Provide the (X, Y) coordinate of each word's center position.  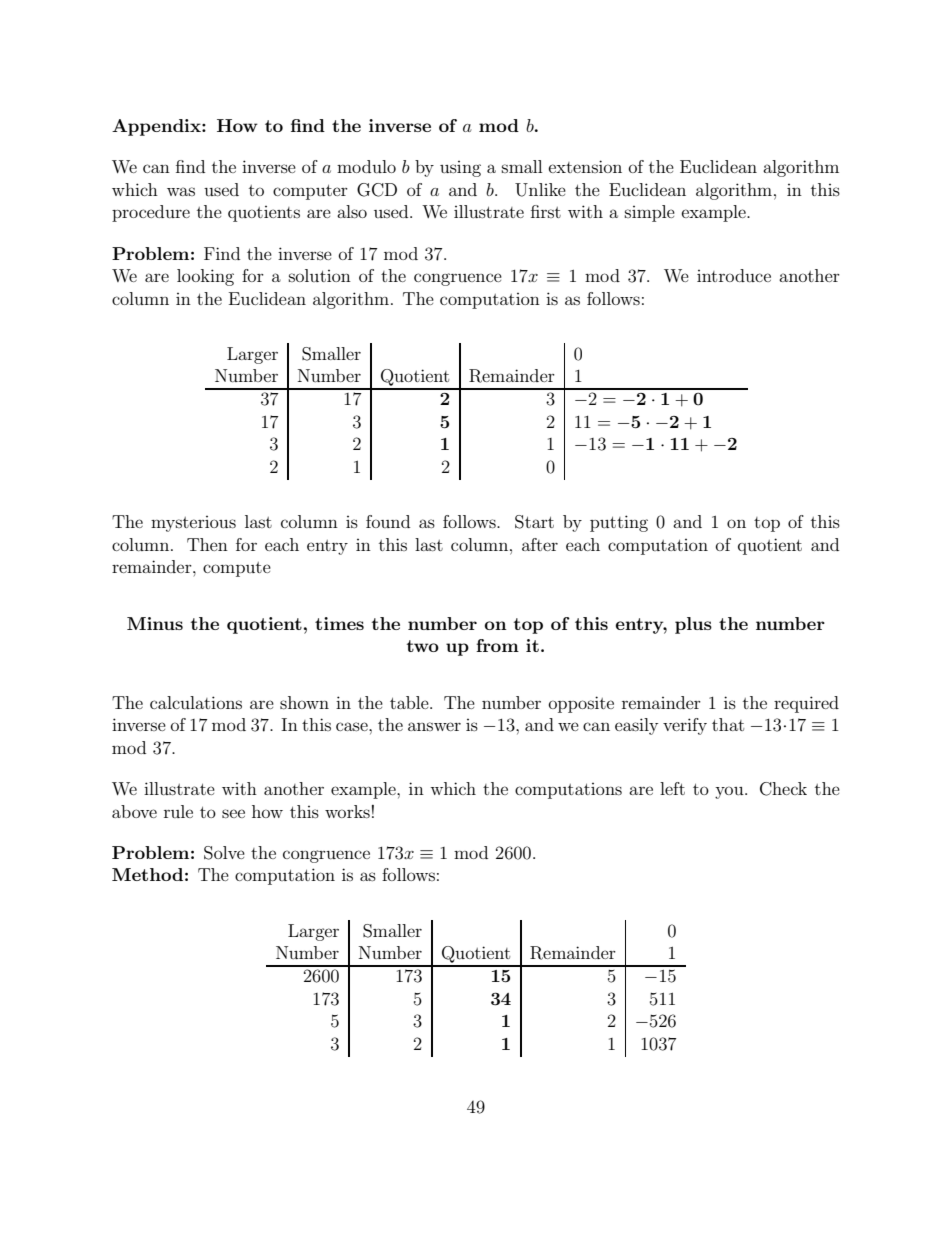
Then (207, 544)
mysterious (193, 524)
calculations (196, 702)
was (181, 191)
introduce (734, 275)
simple (650, 213)
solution (320, 275)
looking (205, 277)
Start (534, 522)
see (233, 813)
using (460, 169)
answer (434, 726)
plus (693, 625)
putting (619, 523)
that (728, 724)
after (540, 544)
